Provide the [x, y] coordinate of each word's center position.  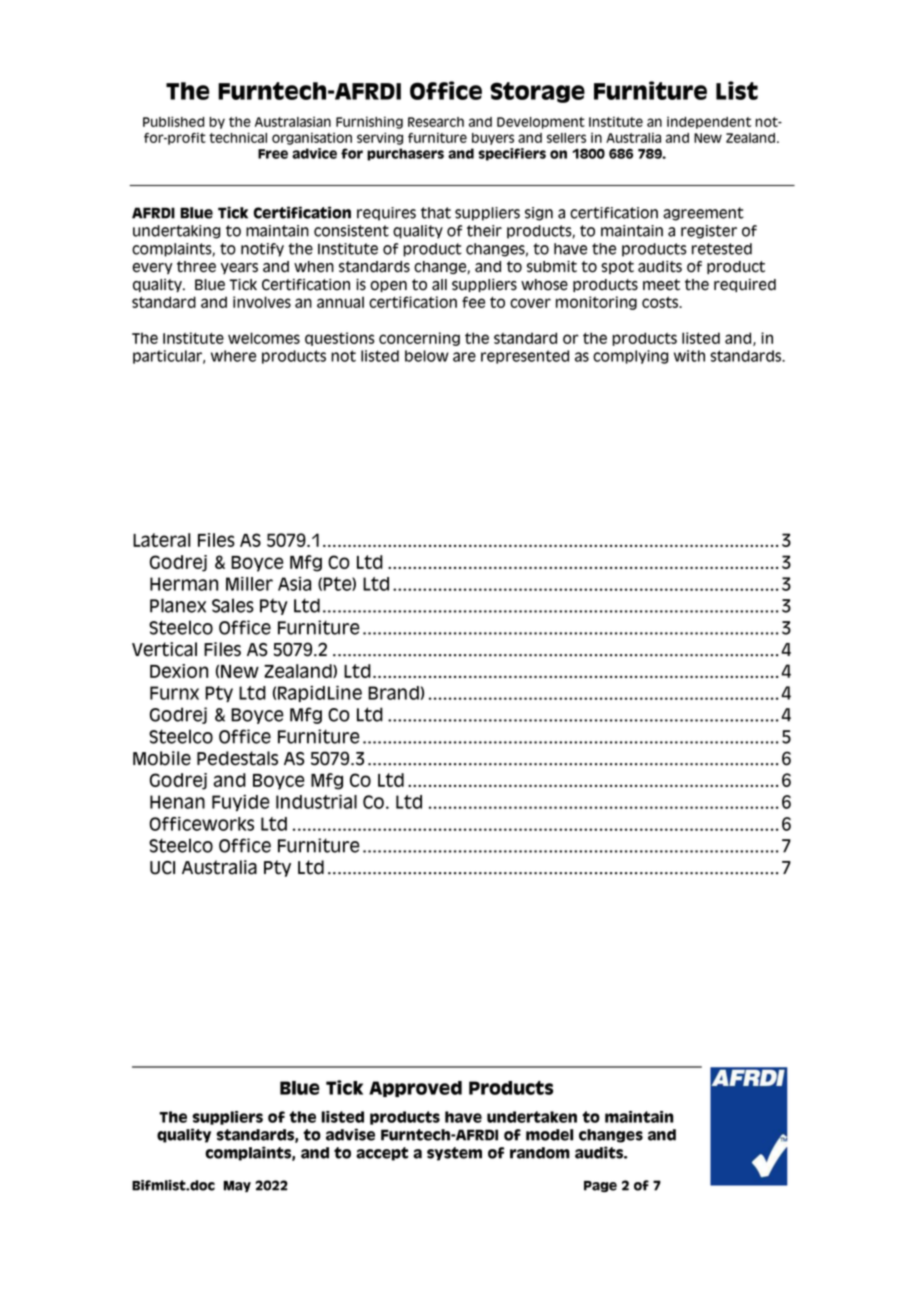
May [237, 1186]
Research [436, 122]
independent [709, 122]
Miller [249, 584]
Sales [233, 605]
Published [173, 121]
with [689, 356]
